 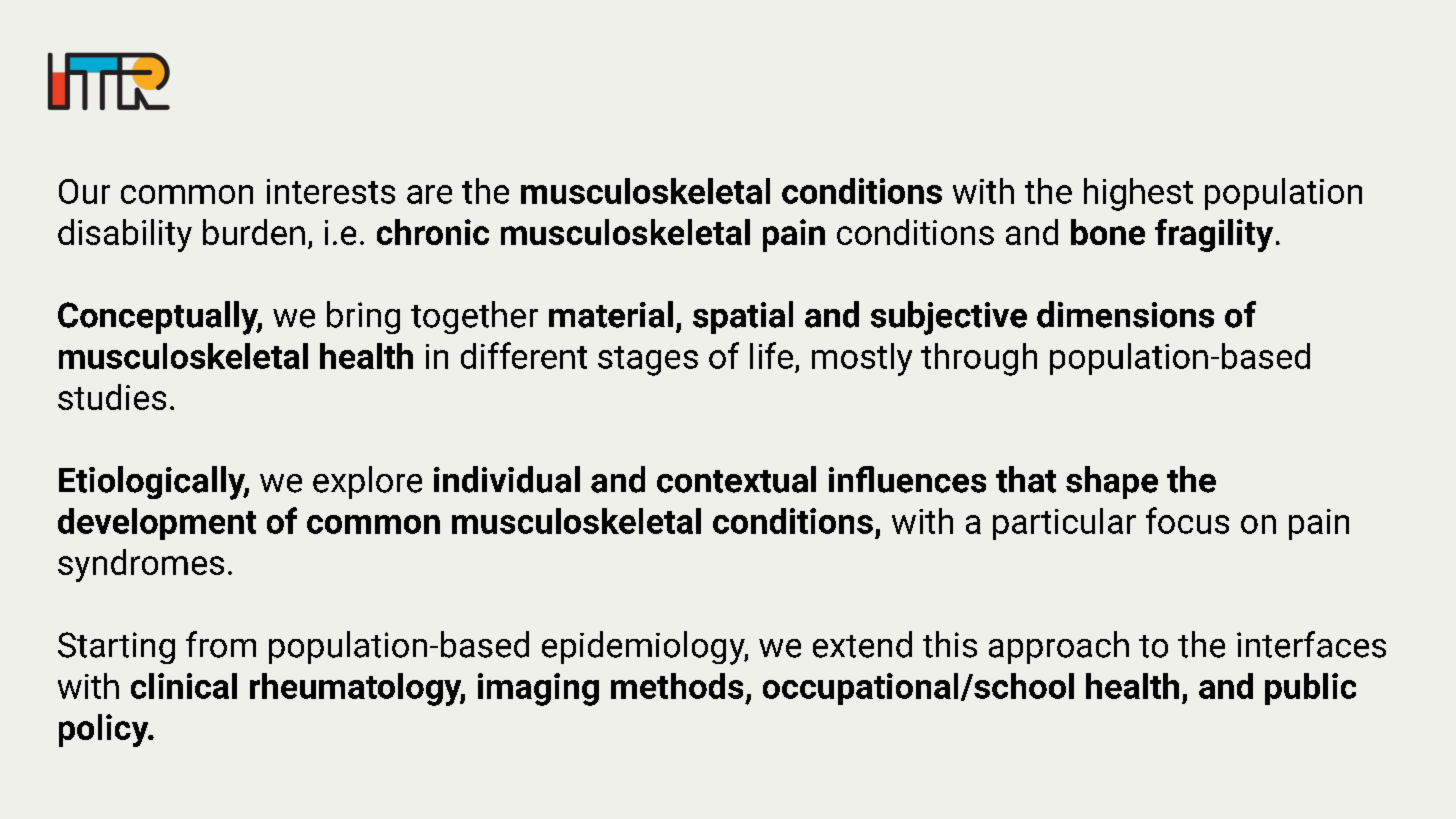 What do you see at coordinates (862, 644) in the document?
I see `extend` at bounding box center [862, 644].
